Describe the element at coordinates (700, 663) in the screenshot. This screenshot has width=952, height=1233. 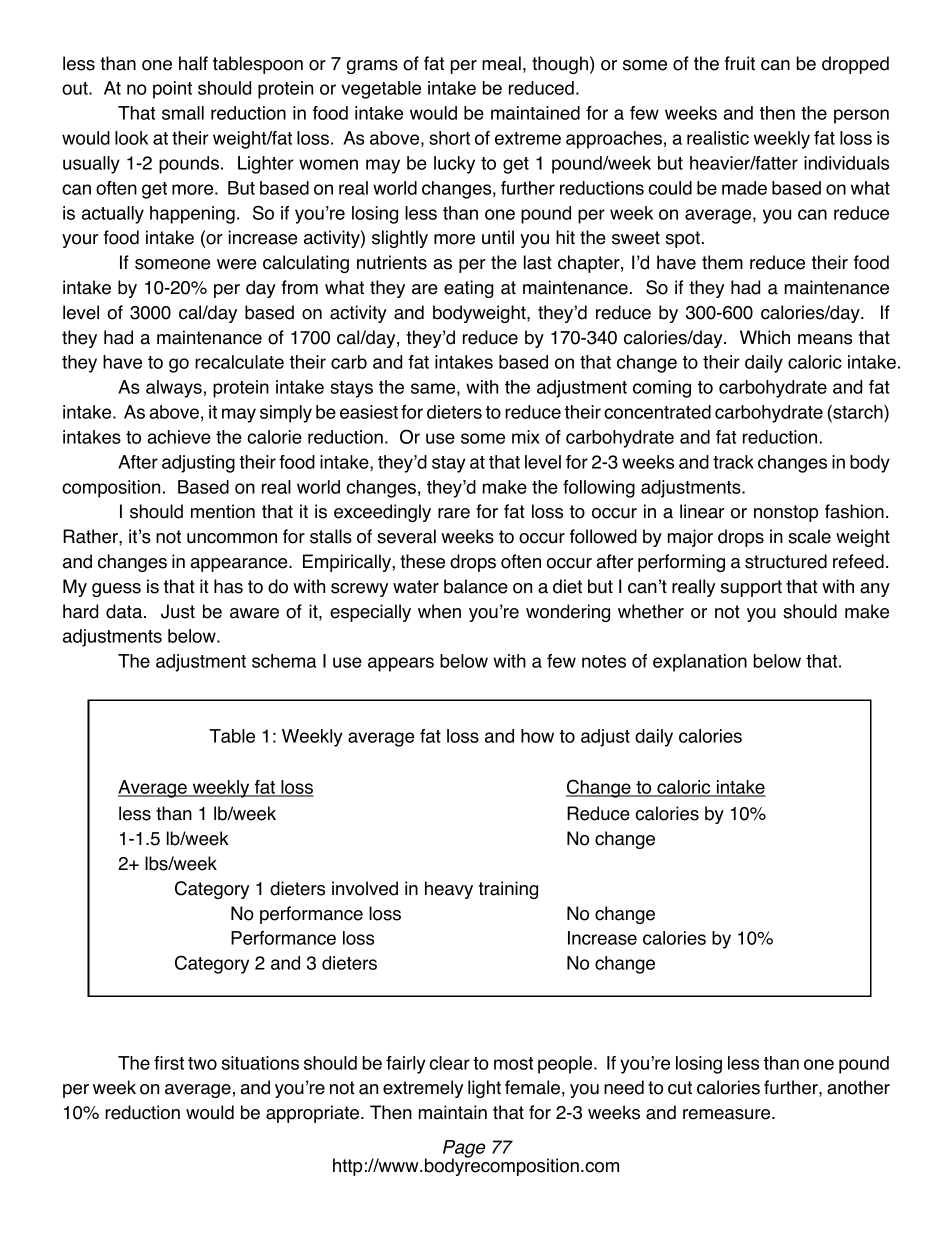
I see `explanation` at that location.
